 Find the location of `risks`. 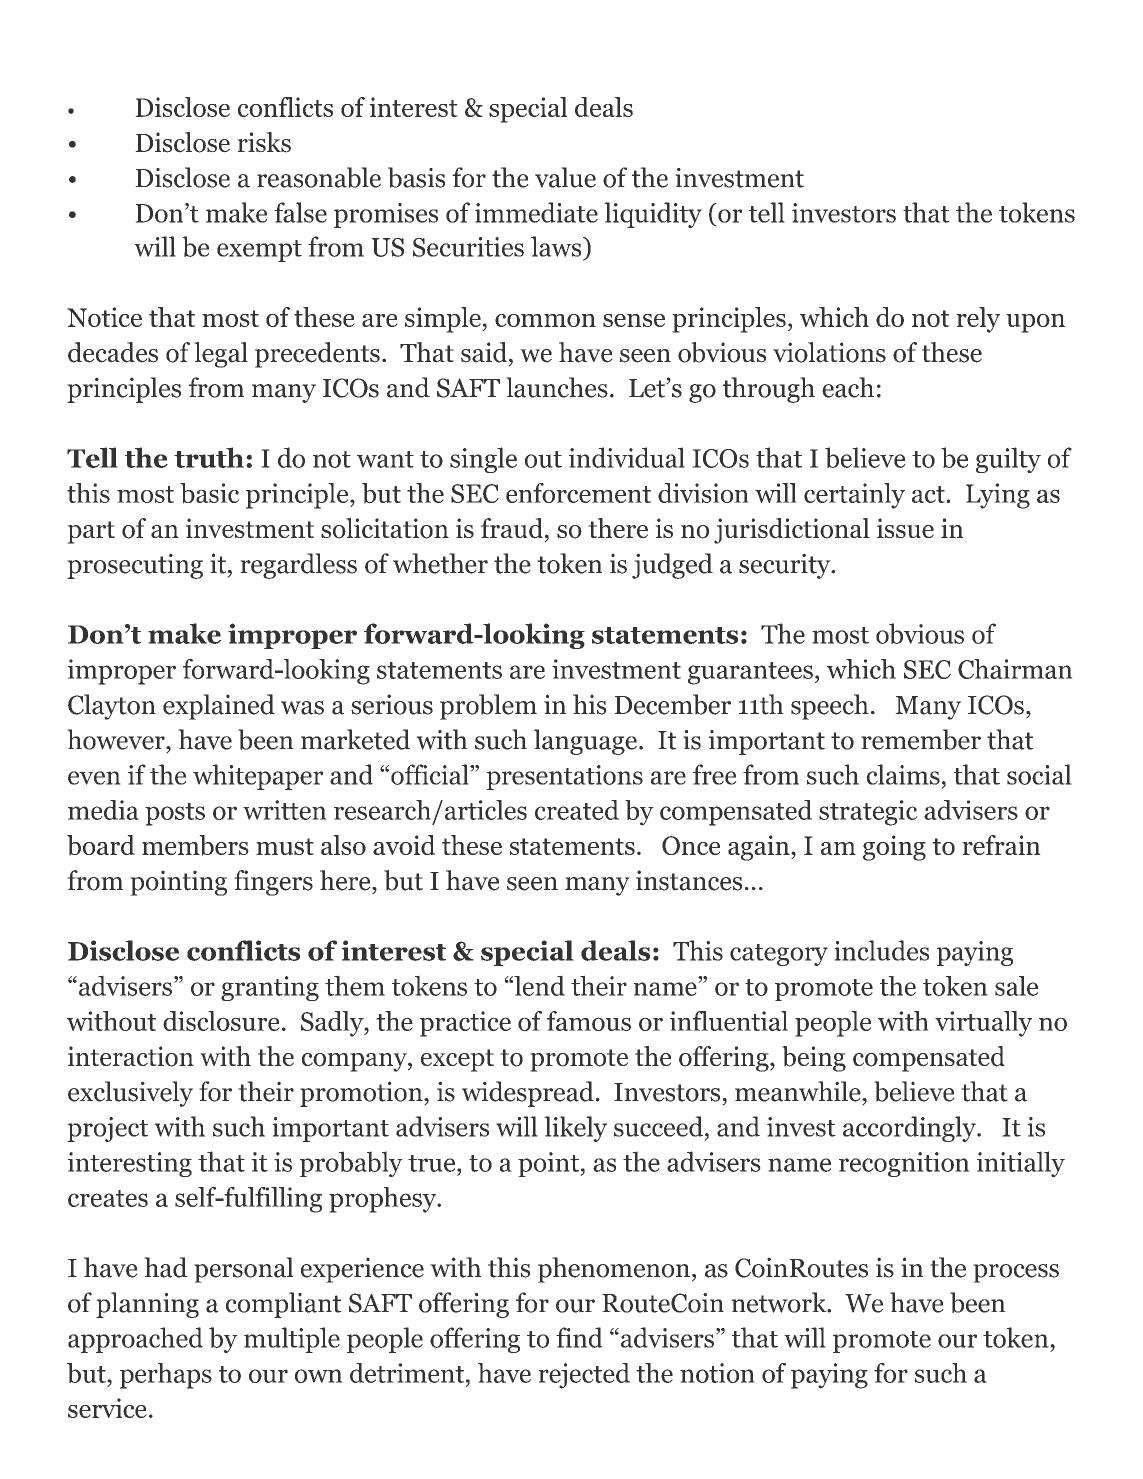

risks is located at coordinates (264, 142).
